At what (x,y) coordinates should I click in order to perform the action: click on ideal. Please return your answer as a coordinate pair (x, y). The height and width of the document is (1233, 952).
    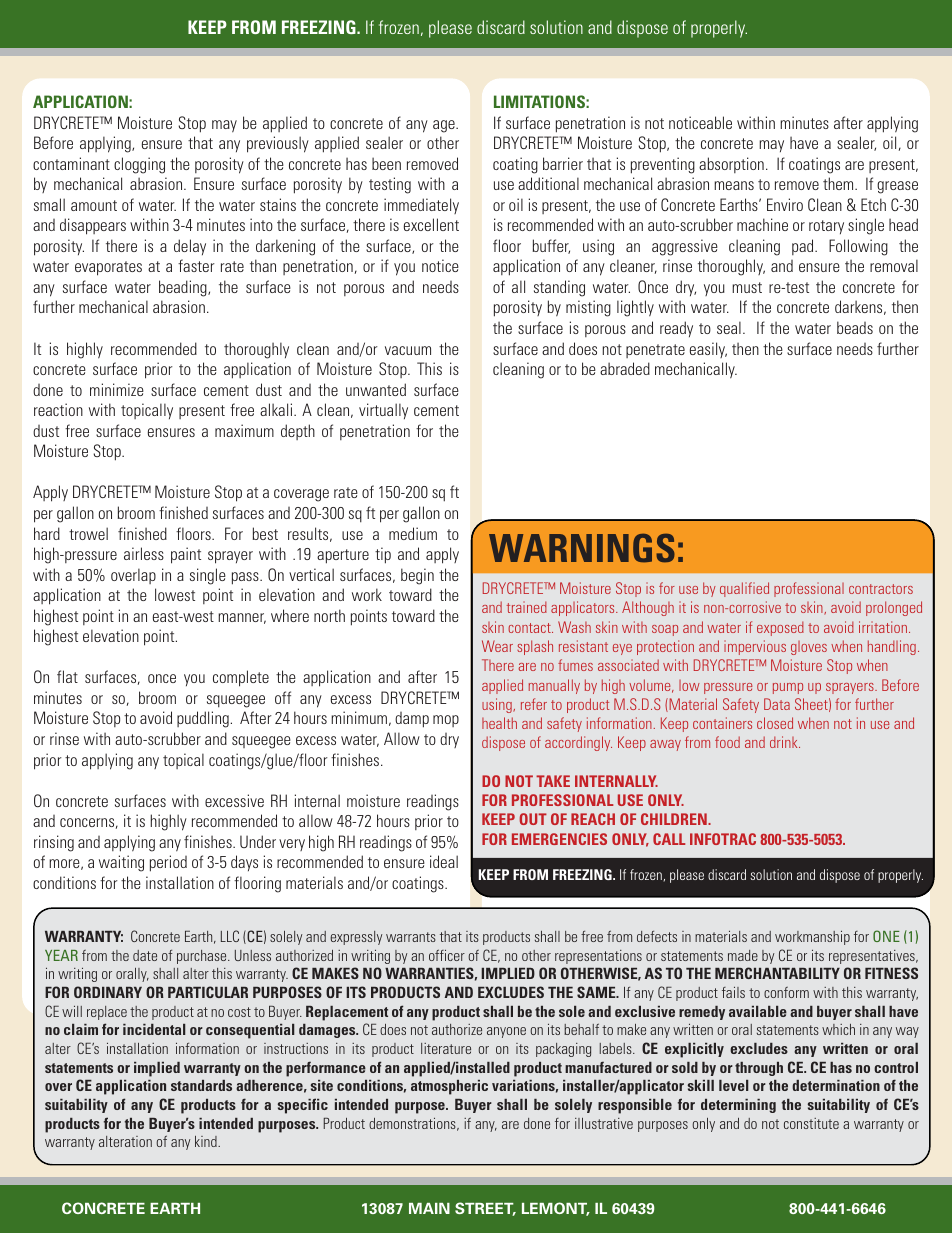
    Looking at the image, I should click on (444, 861).
